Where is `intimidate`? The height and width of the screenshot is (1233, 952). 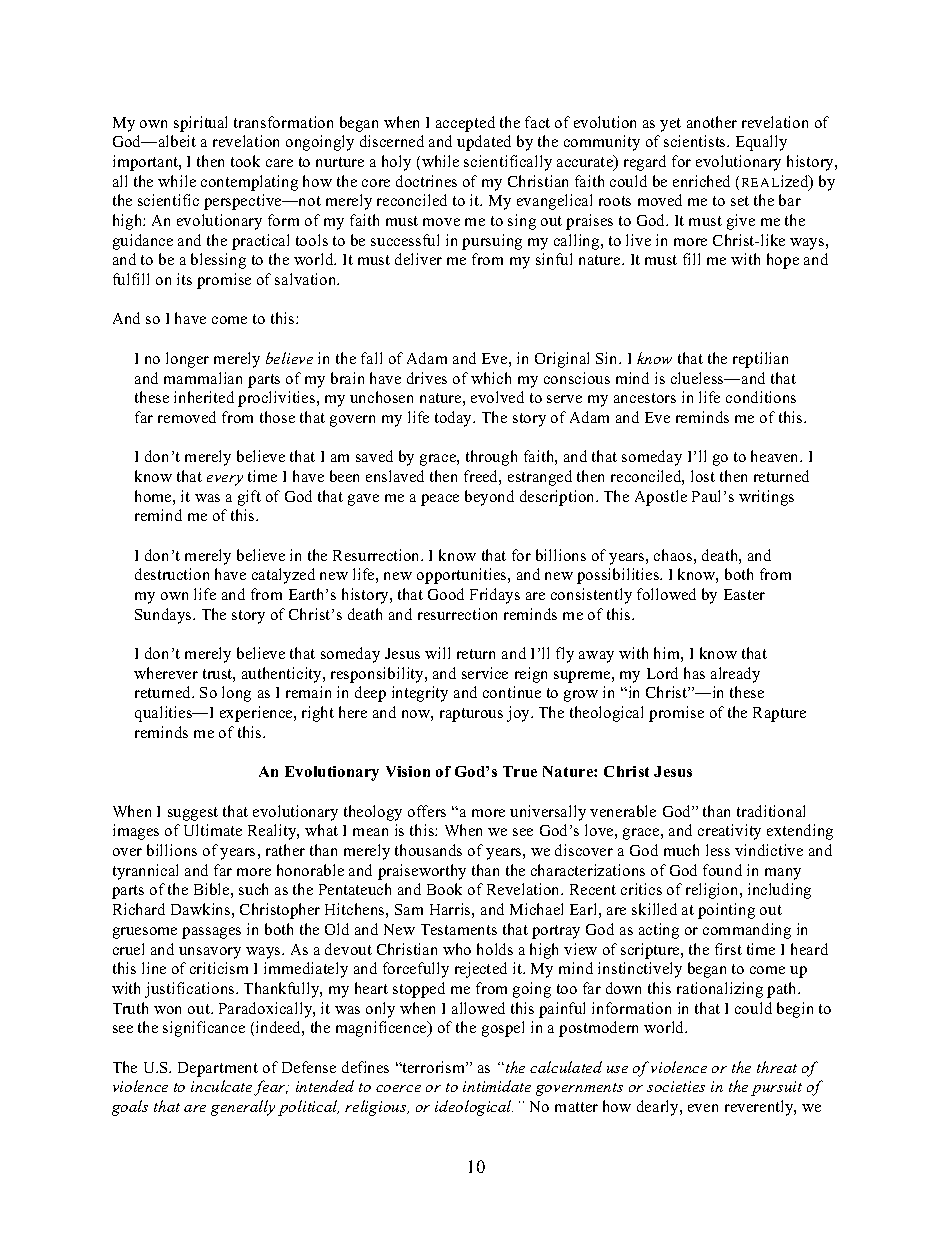 intimidate is located at coordinates (497, 1086).
